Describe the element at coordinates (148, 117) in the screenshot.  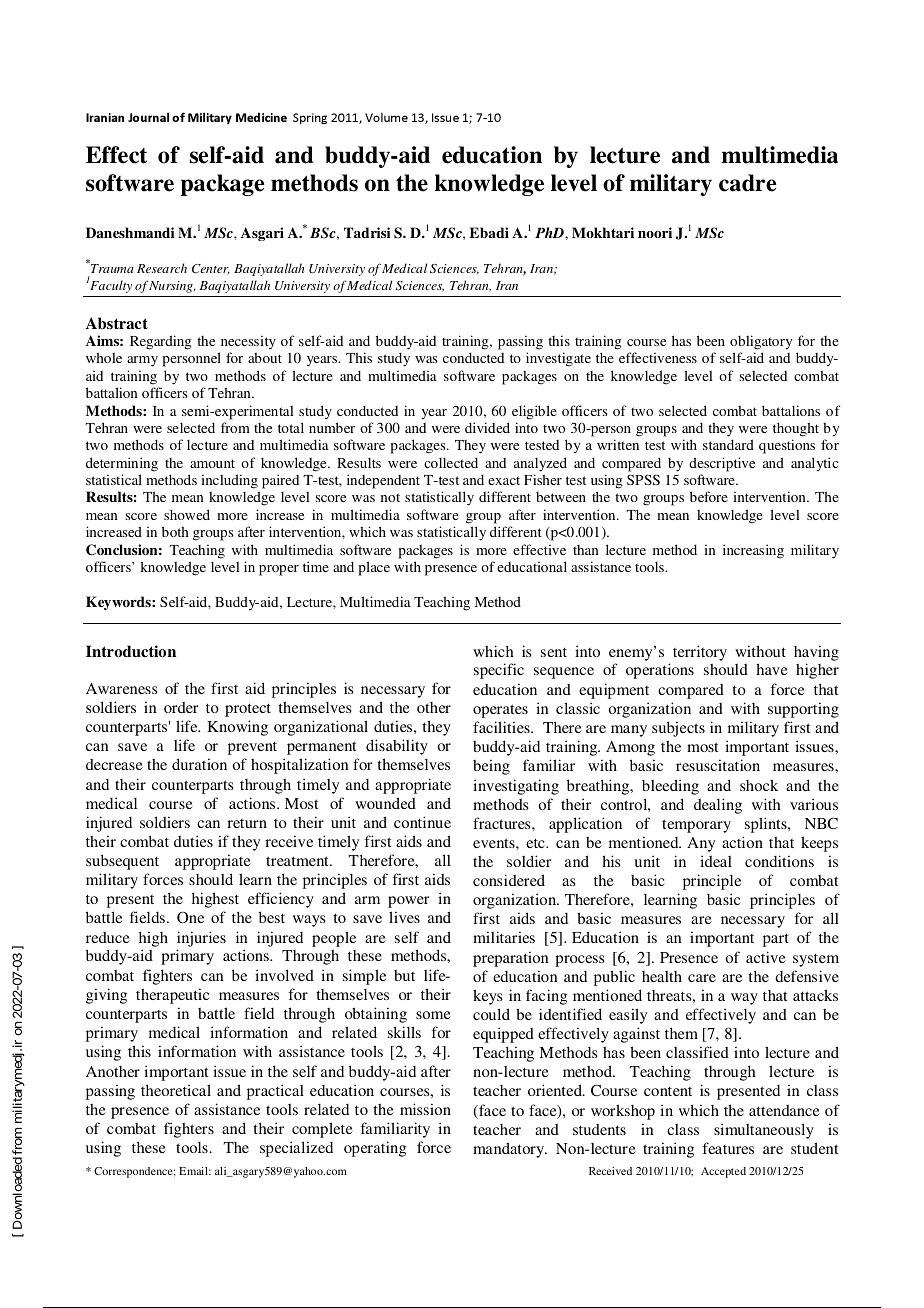
I see `Journal` at that location.
